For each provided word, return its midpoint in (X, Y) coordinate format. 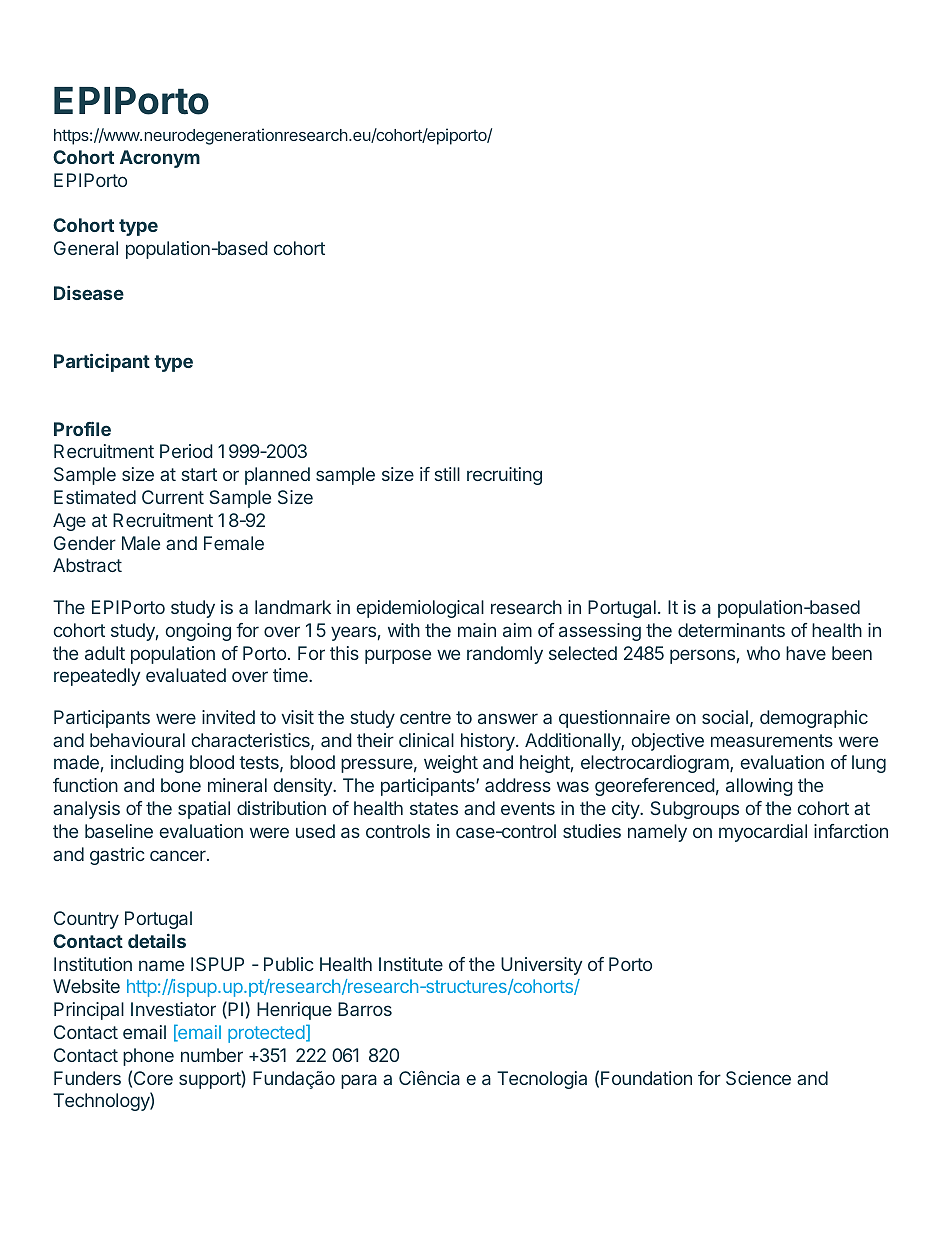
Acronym (160, 159)
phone (148, 1057)
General (86, 248)
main (477, 630)
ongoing (198, 632)
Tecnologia (542, 1080)
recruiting (504, 476)
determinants (731, 630)
